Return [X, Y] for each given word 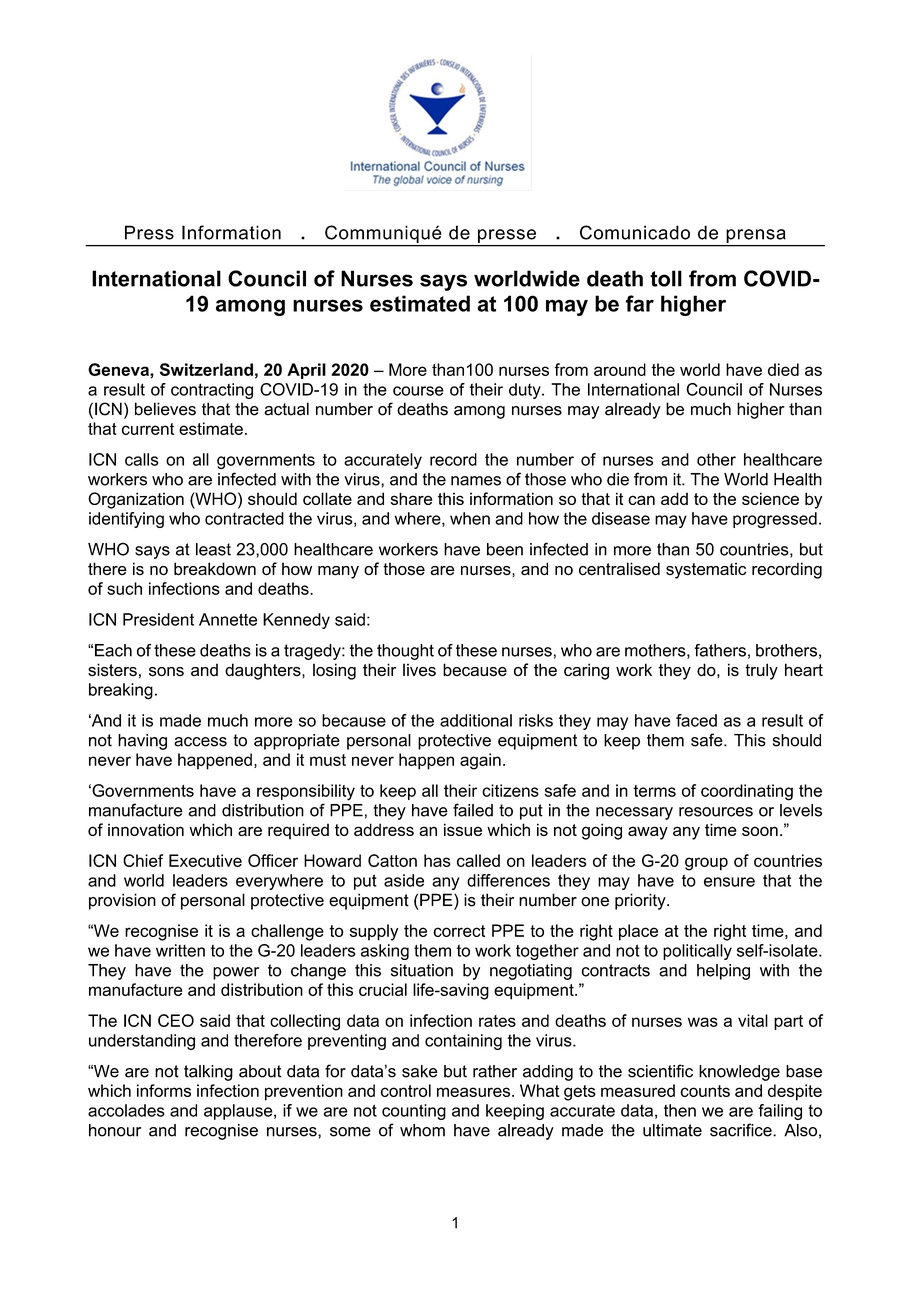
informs [164, 1090]
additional [476, 720]
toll [666, 278]
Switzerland [206, 369]
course [418, 391]
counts [705, 1091]
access [200, 742]
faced [696, 720]
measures [475, 1092]
